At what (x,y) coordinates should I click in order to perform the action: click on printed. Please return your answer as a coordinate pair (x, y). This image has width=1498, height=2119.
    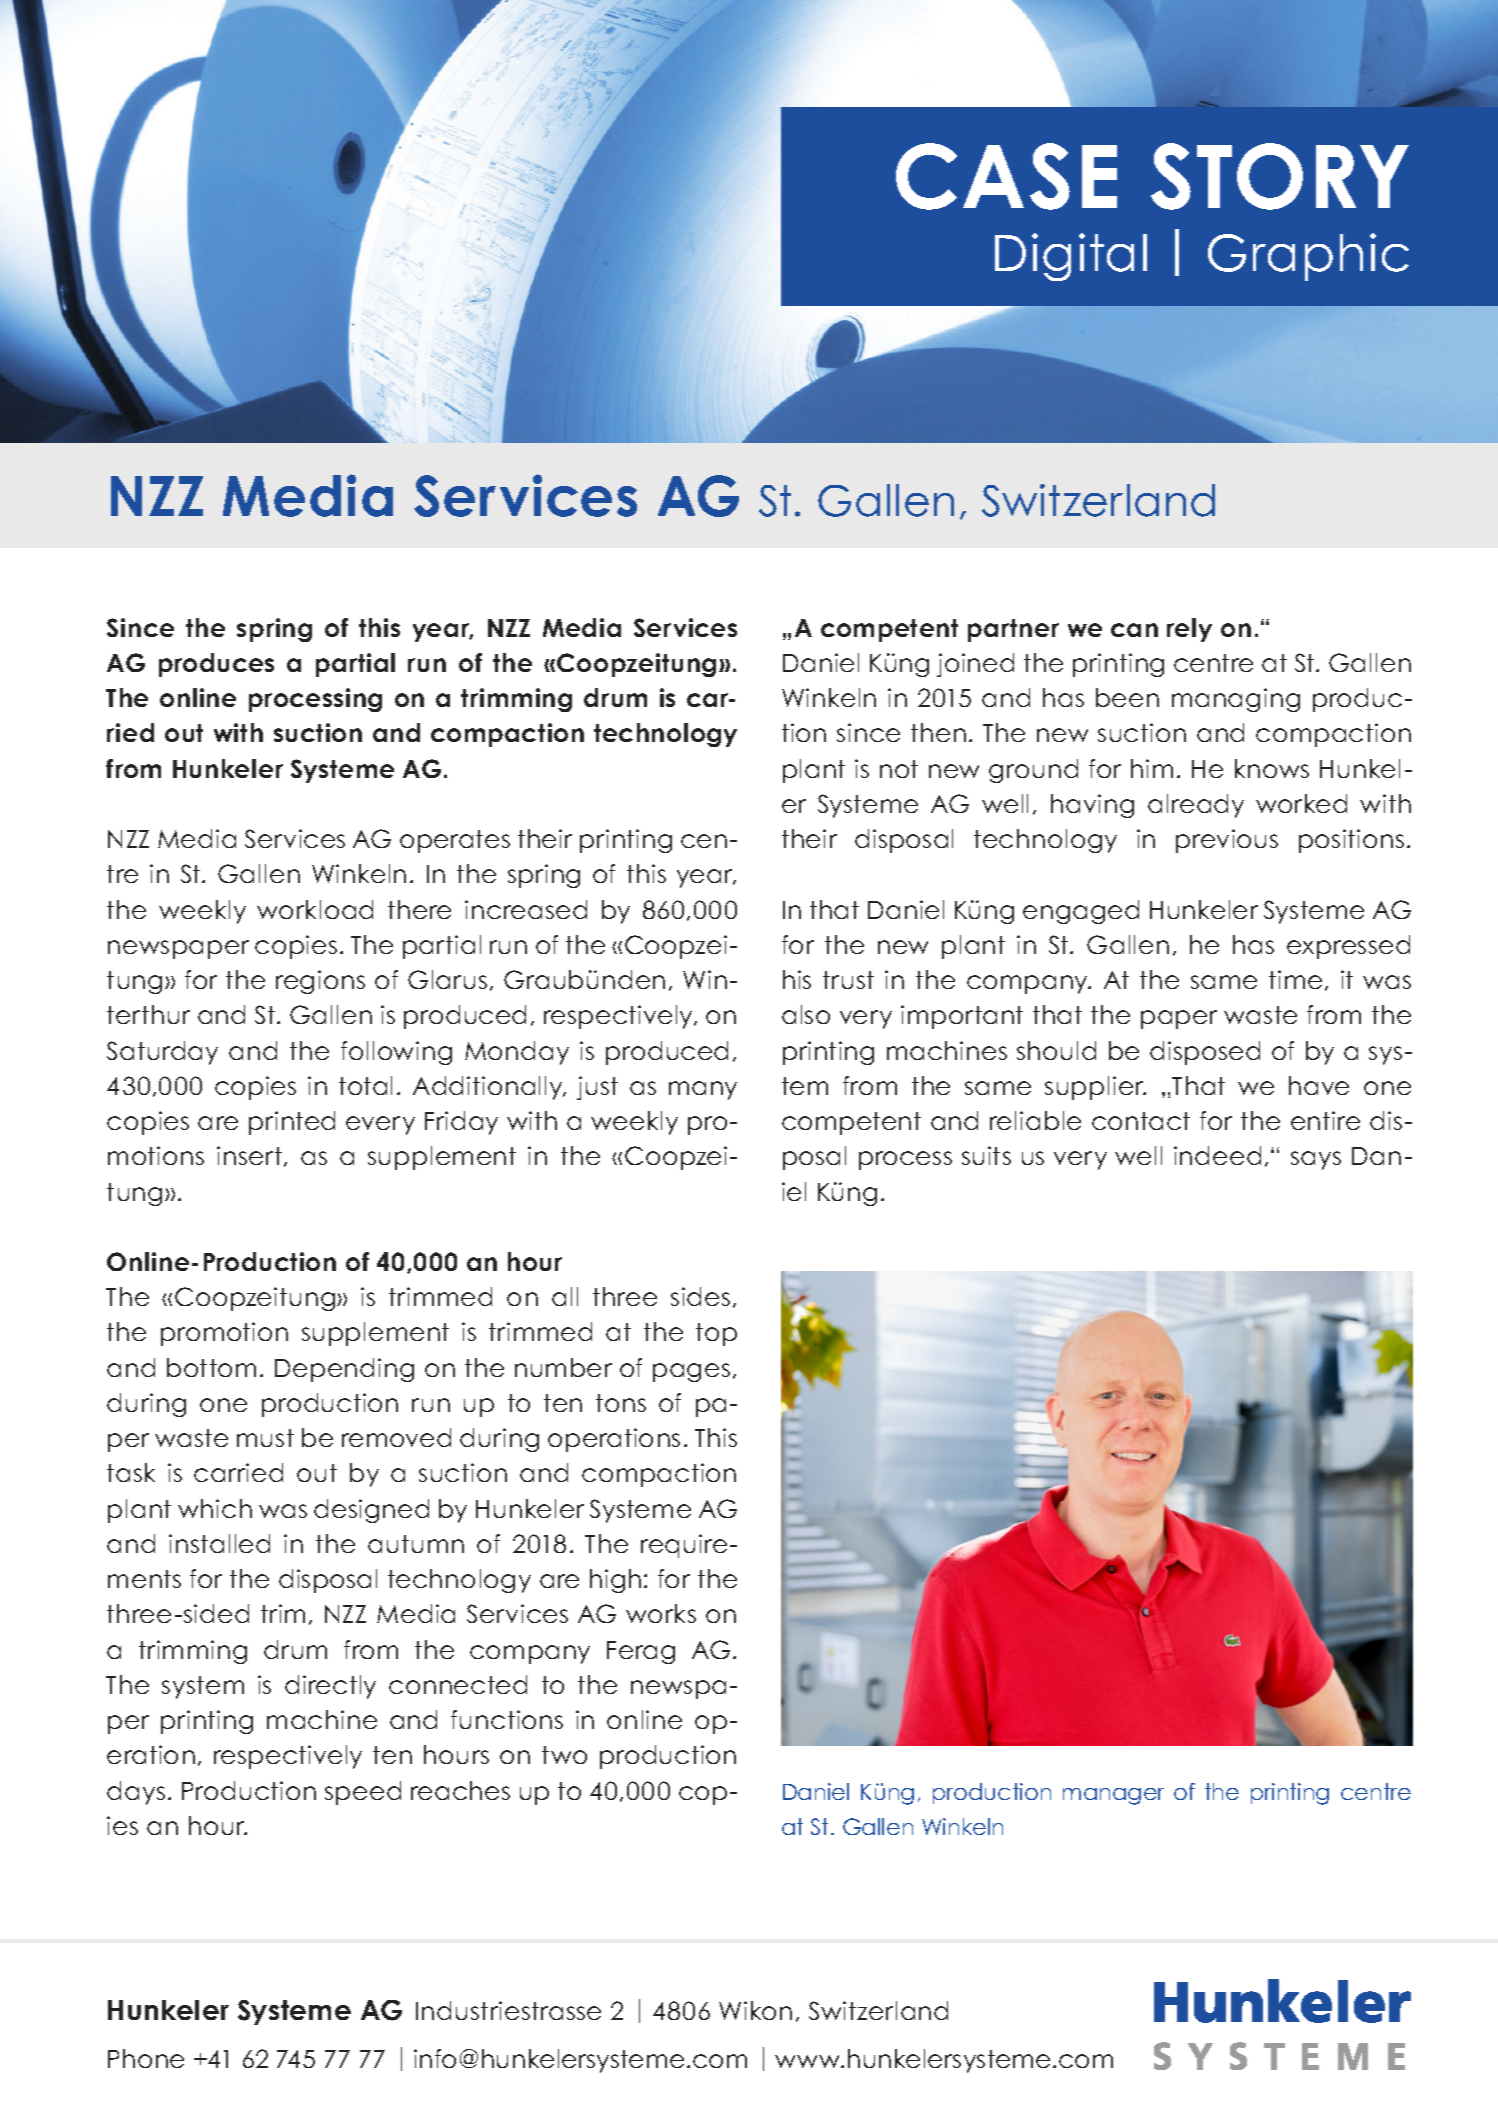
    Looking at the image, I should click on (292, 1123).
